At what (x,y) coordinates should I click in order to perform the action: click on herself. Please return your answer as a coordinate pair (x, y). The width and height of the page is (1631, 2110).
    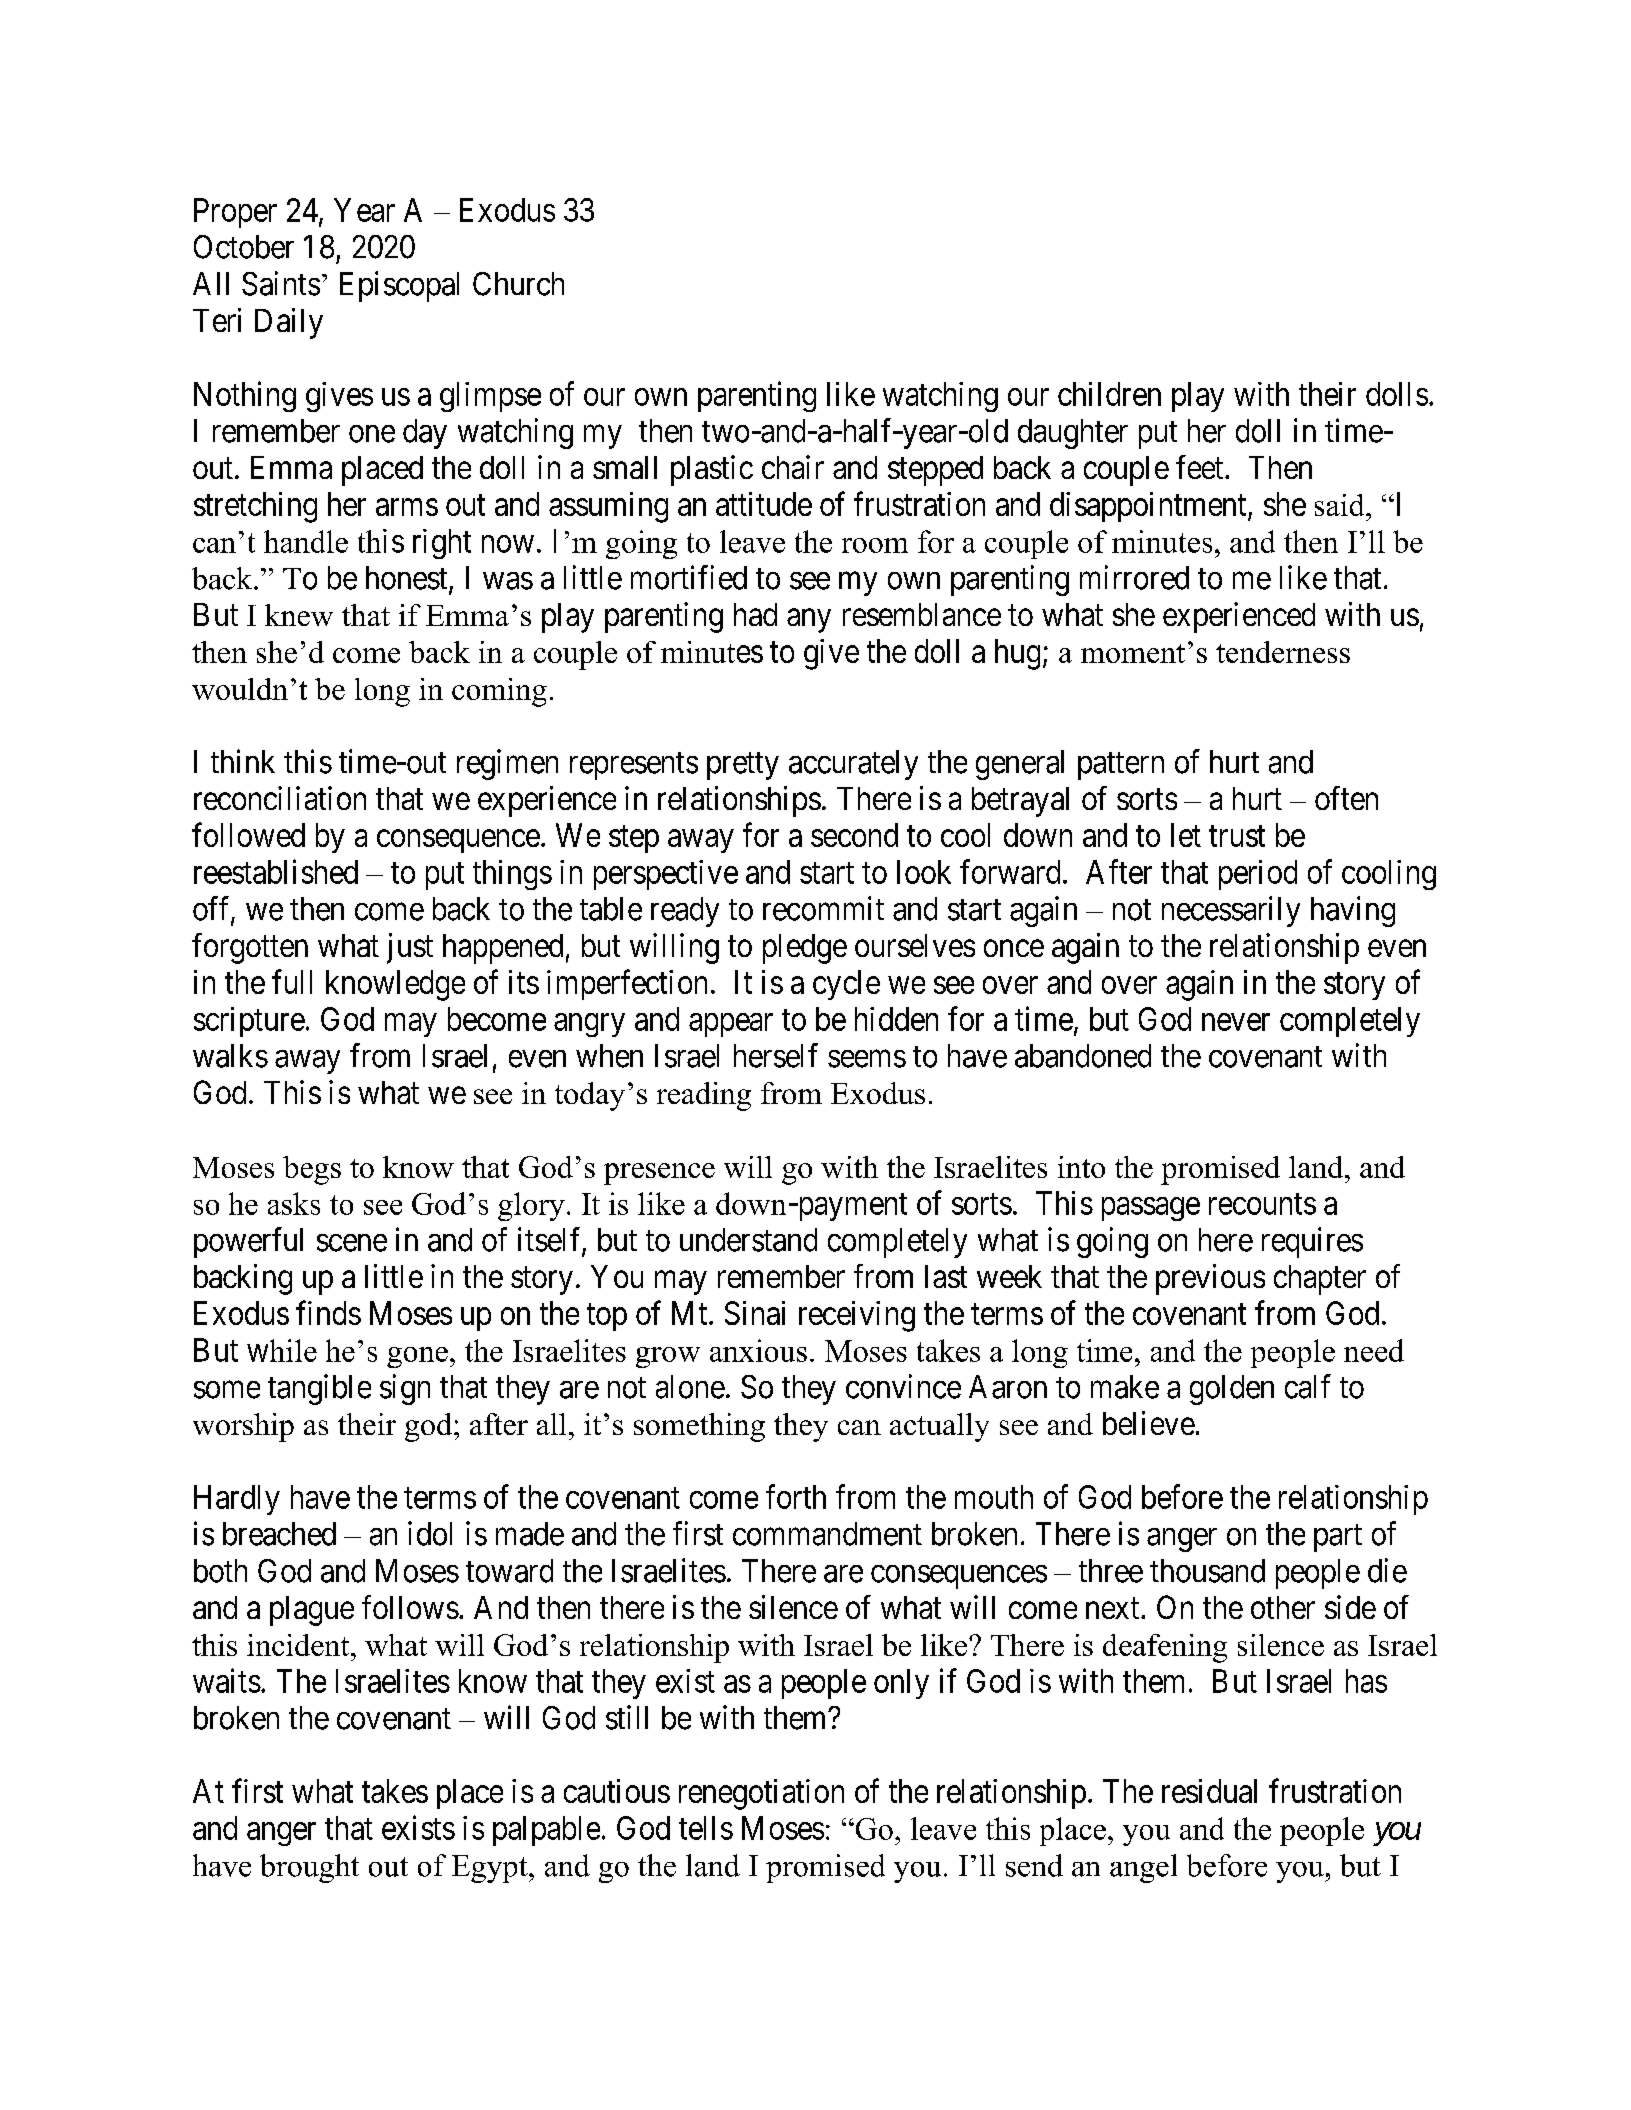
    Looking at the image, I should click on (776, 1055).
